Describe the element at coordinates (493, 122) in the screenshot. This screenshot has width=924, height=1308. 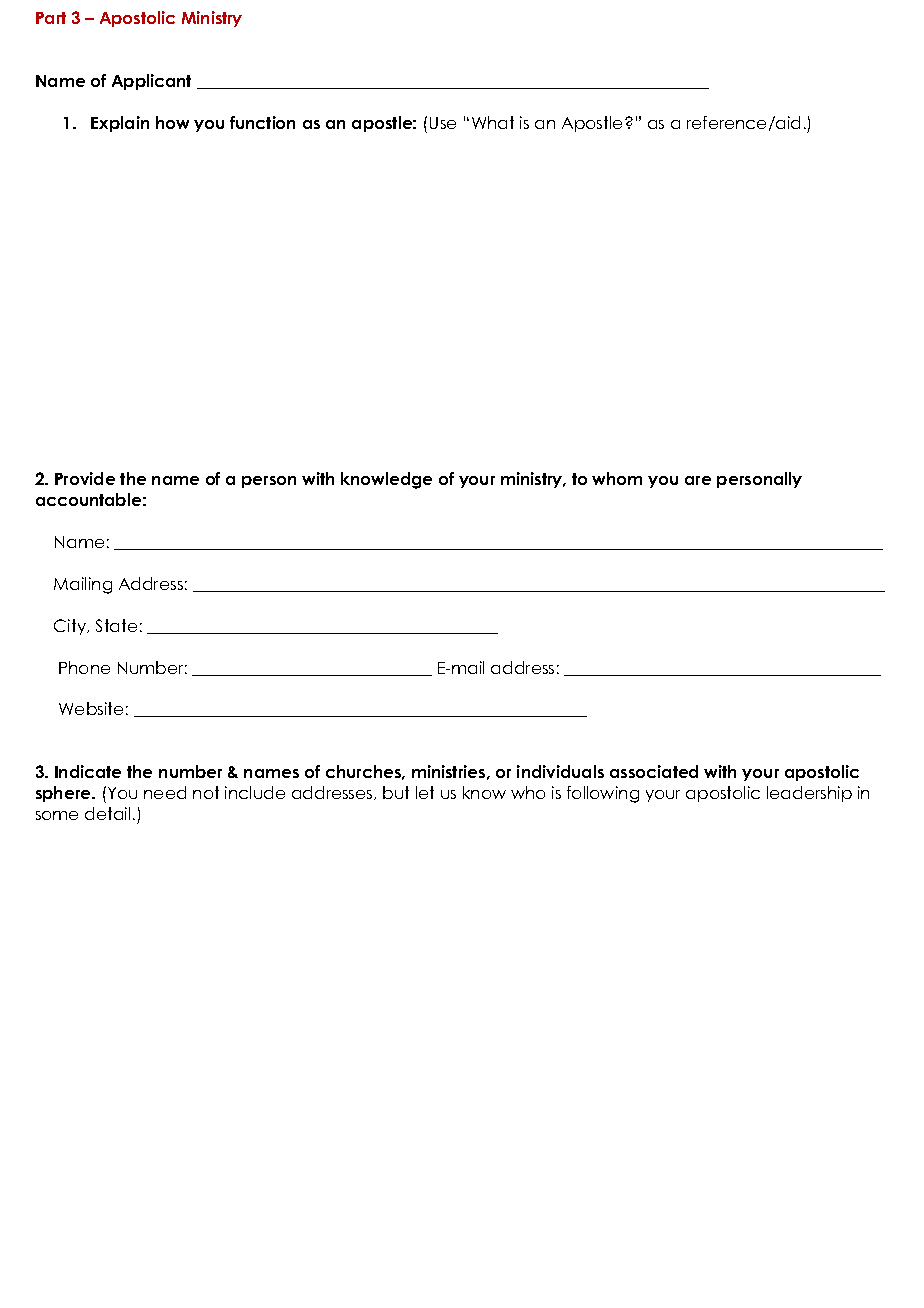
I see `What` at that location.
